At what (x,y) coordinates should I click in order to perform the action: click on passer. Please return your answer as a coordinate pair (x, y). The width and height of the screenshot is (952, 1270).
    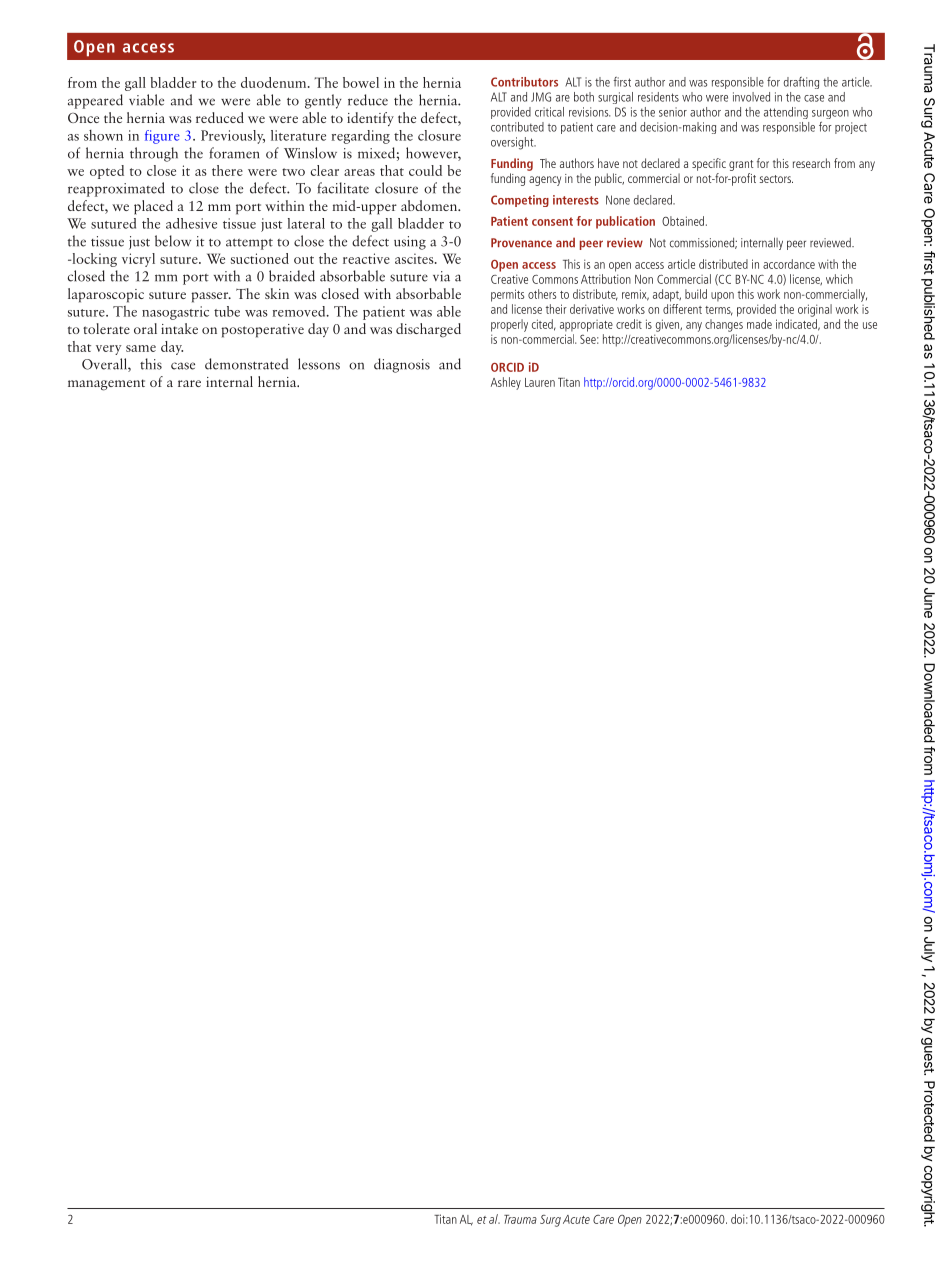
    Looking at the image, I should click on (211, 297).
